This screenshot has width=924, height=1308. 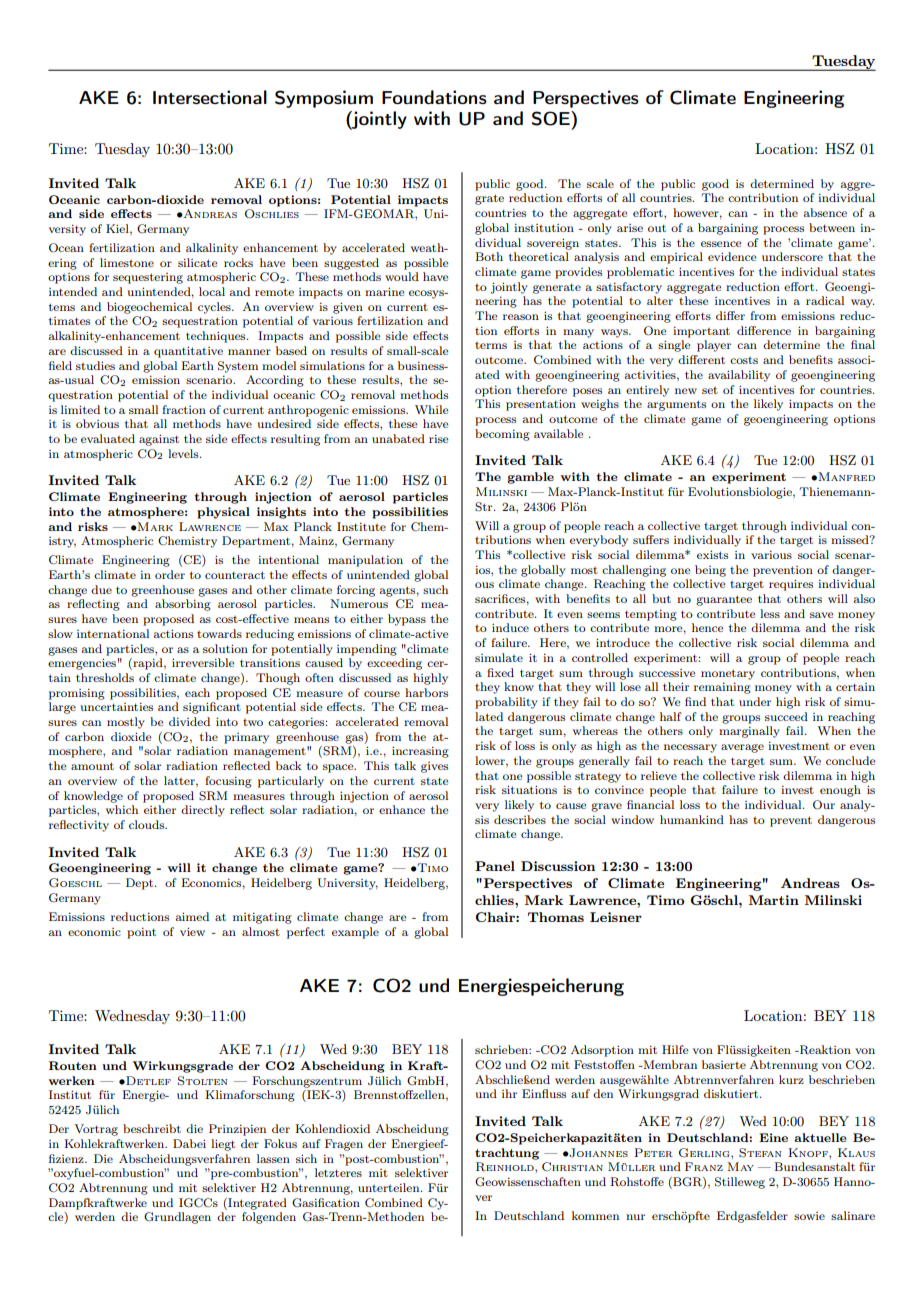 I want to click on Knopf, so click(x=809, y=1152).
